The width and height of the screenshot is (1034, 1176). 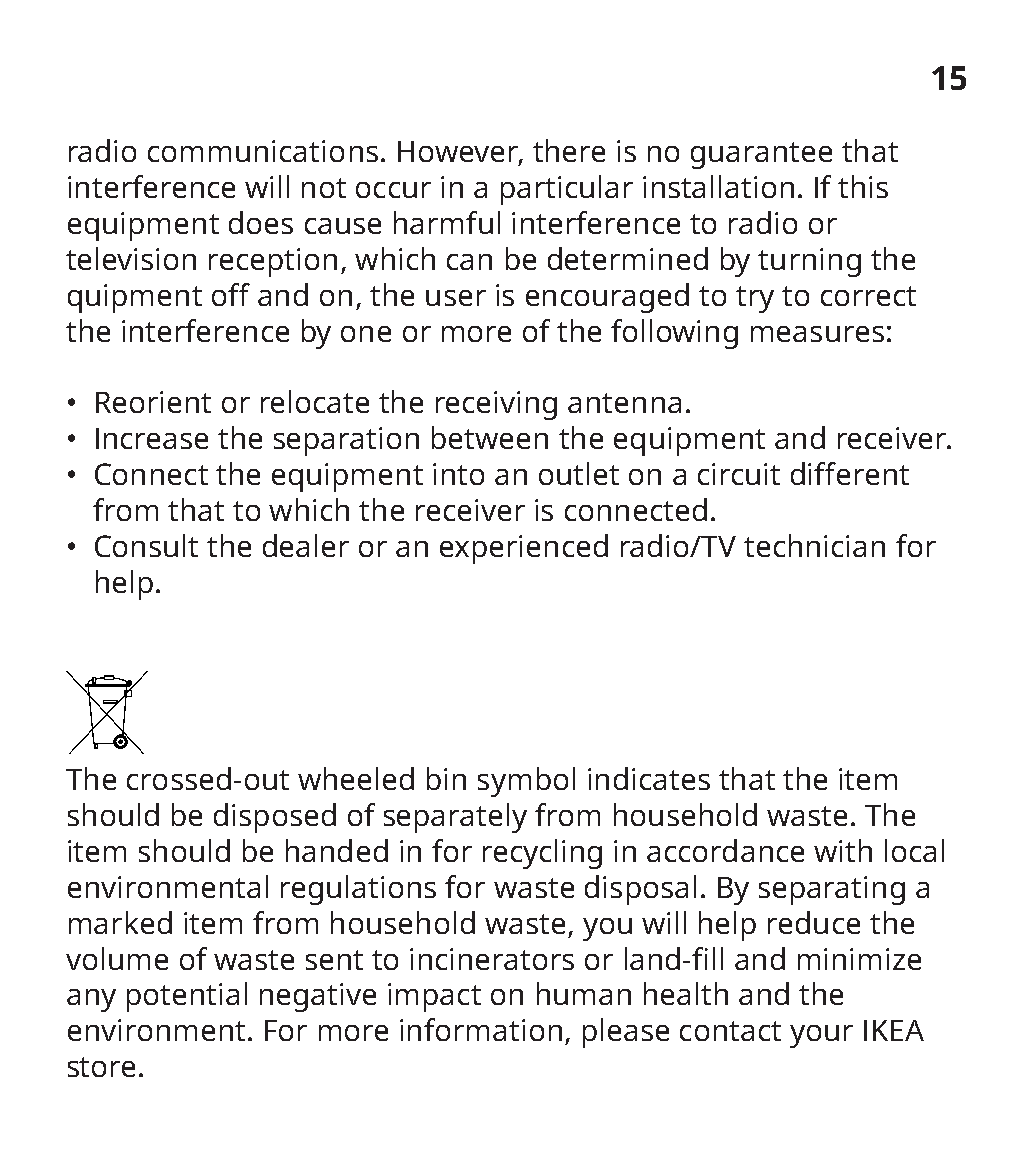 What do you see at coordinates (187, 997) in the screenshot?
I see `potential` at bounding box center [187, 997].
